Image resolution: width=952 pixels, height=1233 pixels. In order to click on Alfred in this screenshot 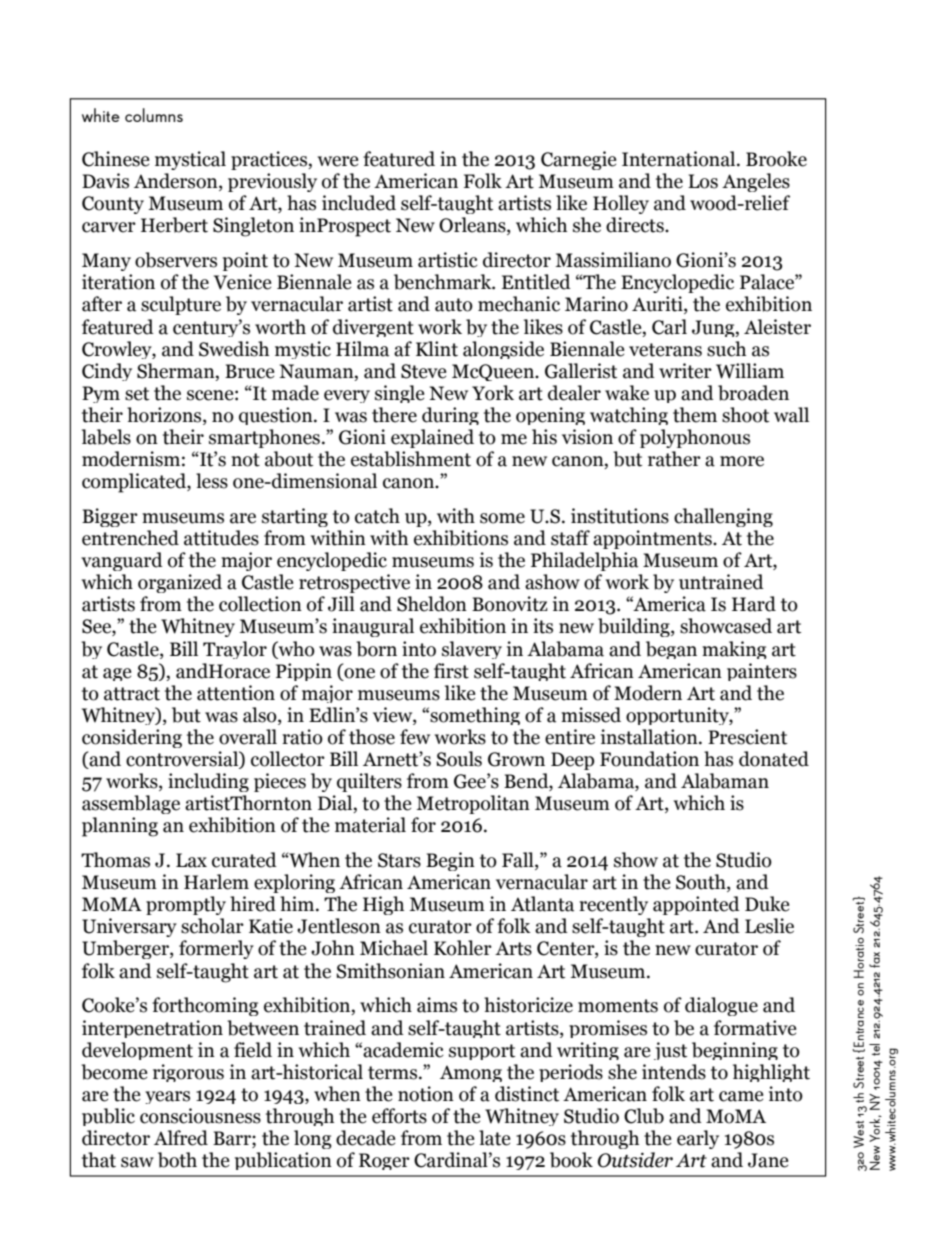, I will do `click(181, 1138)`.
